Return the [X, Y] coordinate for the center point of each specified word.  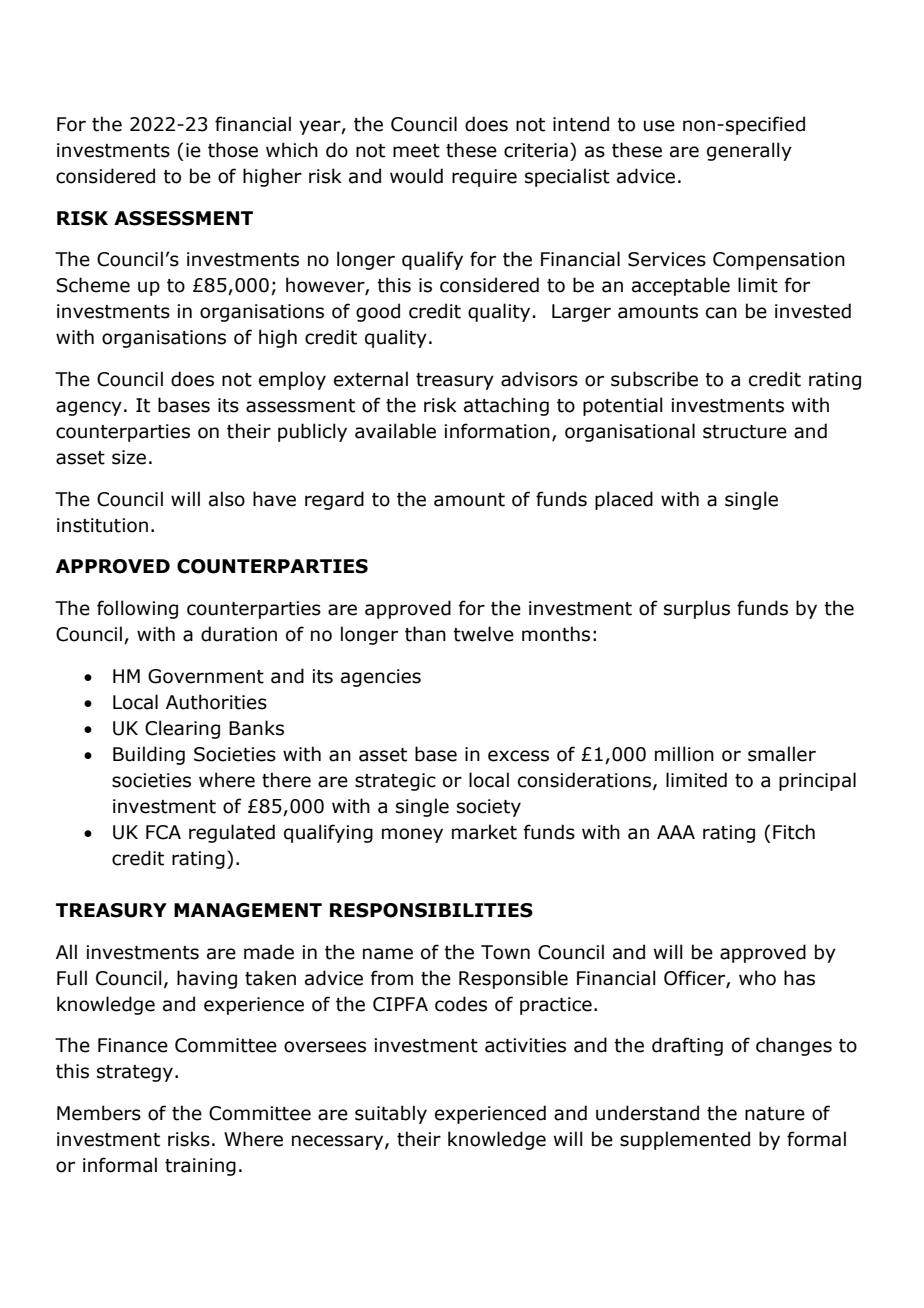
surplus [697, 609]
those [233, 150]
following [137, 609]
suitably [391, 1114]
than [425, 634]
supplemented [685, 1140]
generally [749, 151]
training [200, 1167]
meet [416, 151]
